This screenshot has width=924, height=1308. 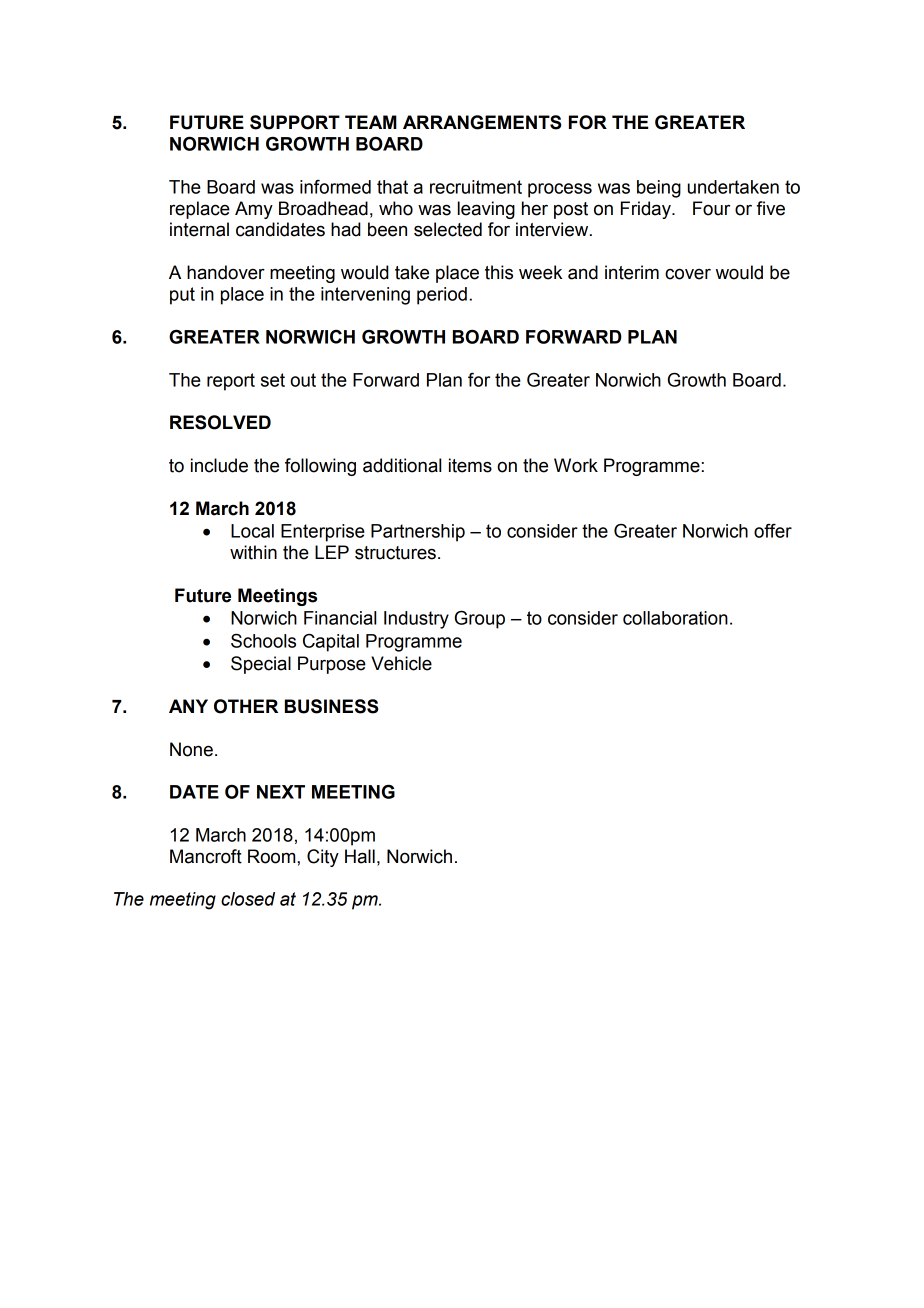 What do you see at coordinates (295, 122) in the screenshot?
I see `SUPPORT` at bounding box center [295, 122].
